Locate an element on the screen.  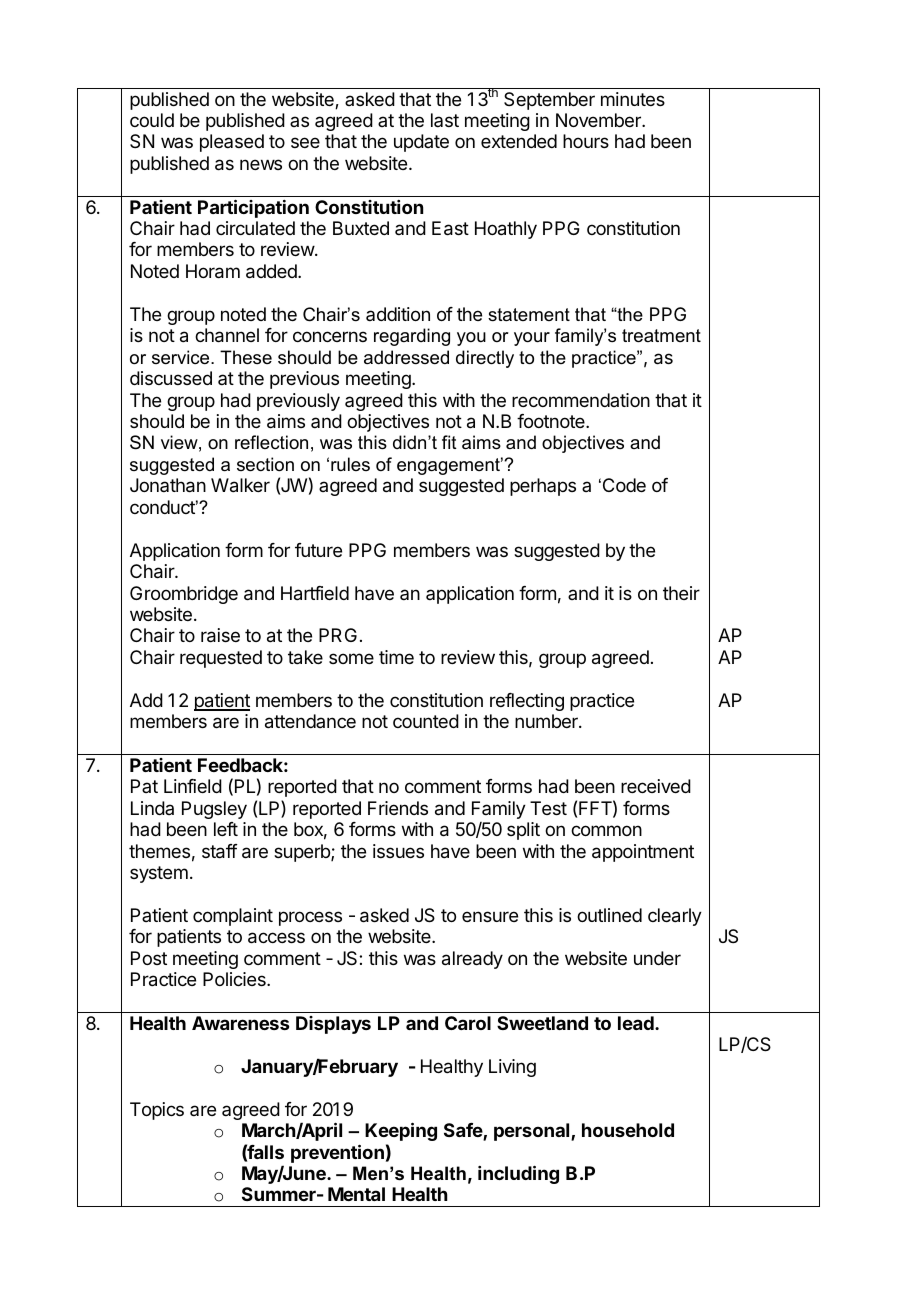
raise is located at coordinates (220, 635).
